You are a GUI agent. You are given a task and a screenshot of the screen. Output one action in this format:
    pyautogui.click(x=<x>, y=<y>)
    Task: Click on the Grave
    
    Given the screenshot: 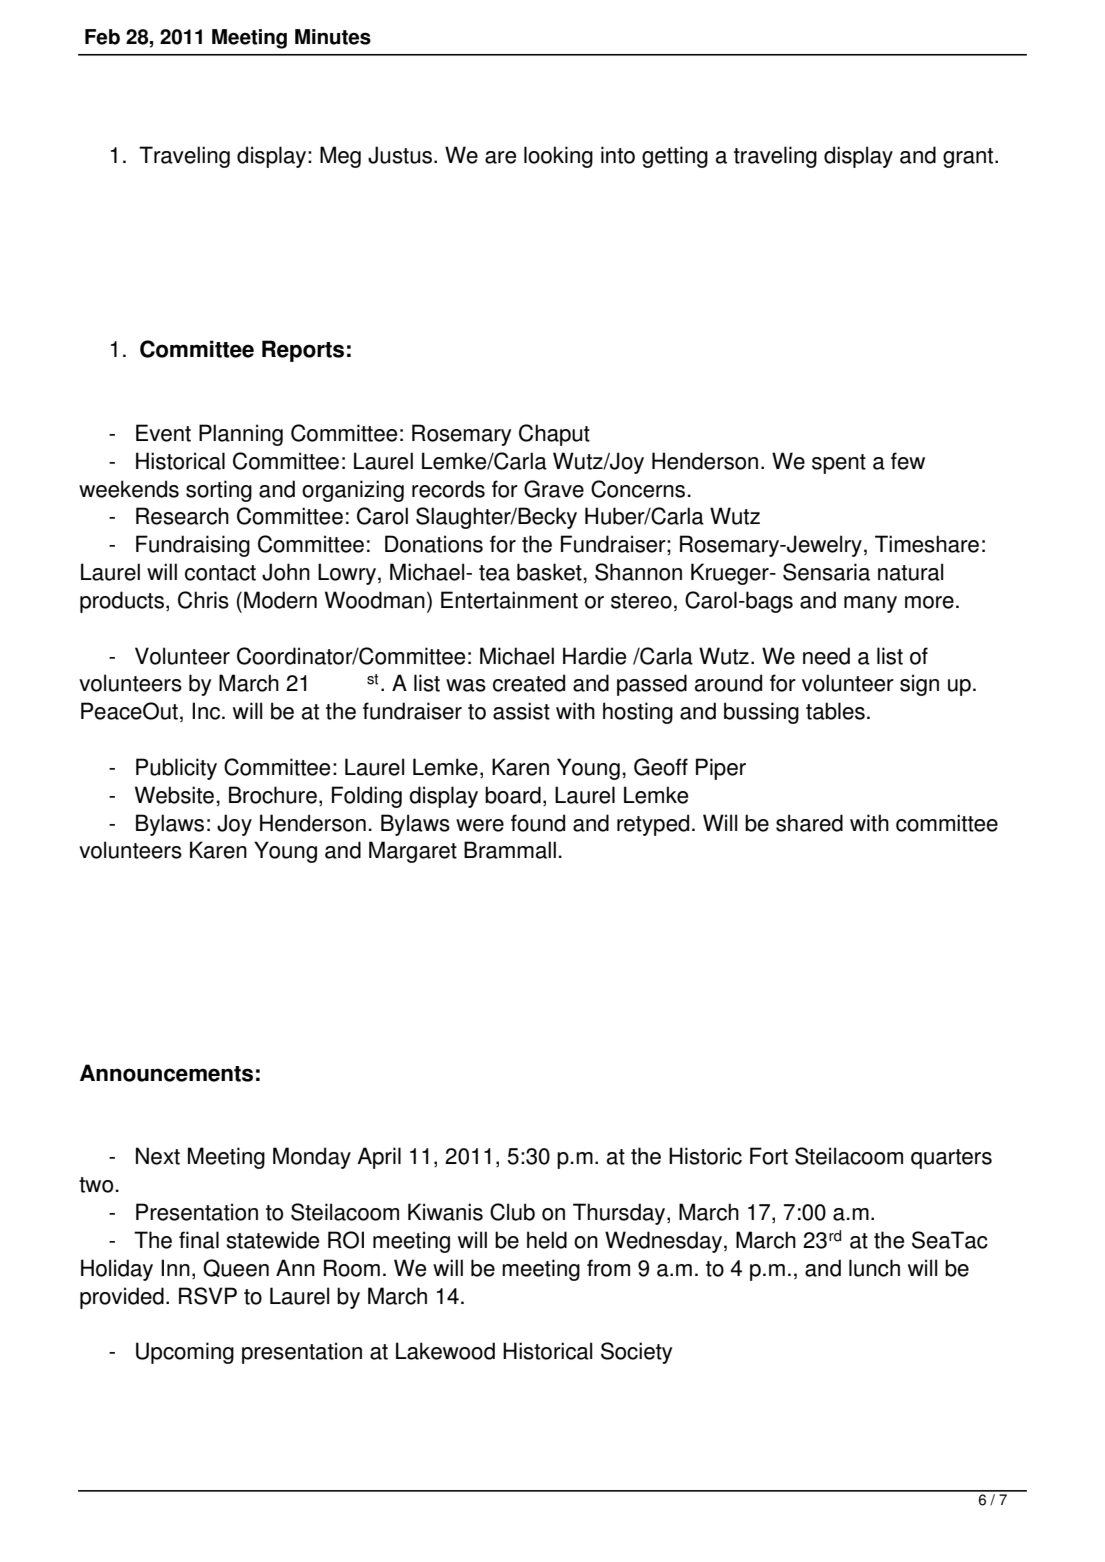 What is the action you would take?
    pyautogui.click(x=554, y=489)
